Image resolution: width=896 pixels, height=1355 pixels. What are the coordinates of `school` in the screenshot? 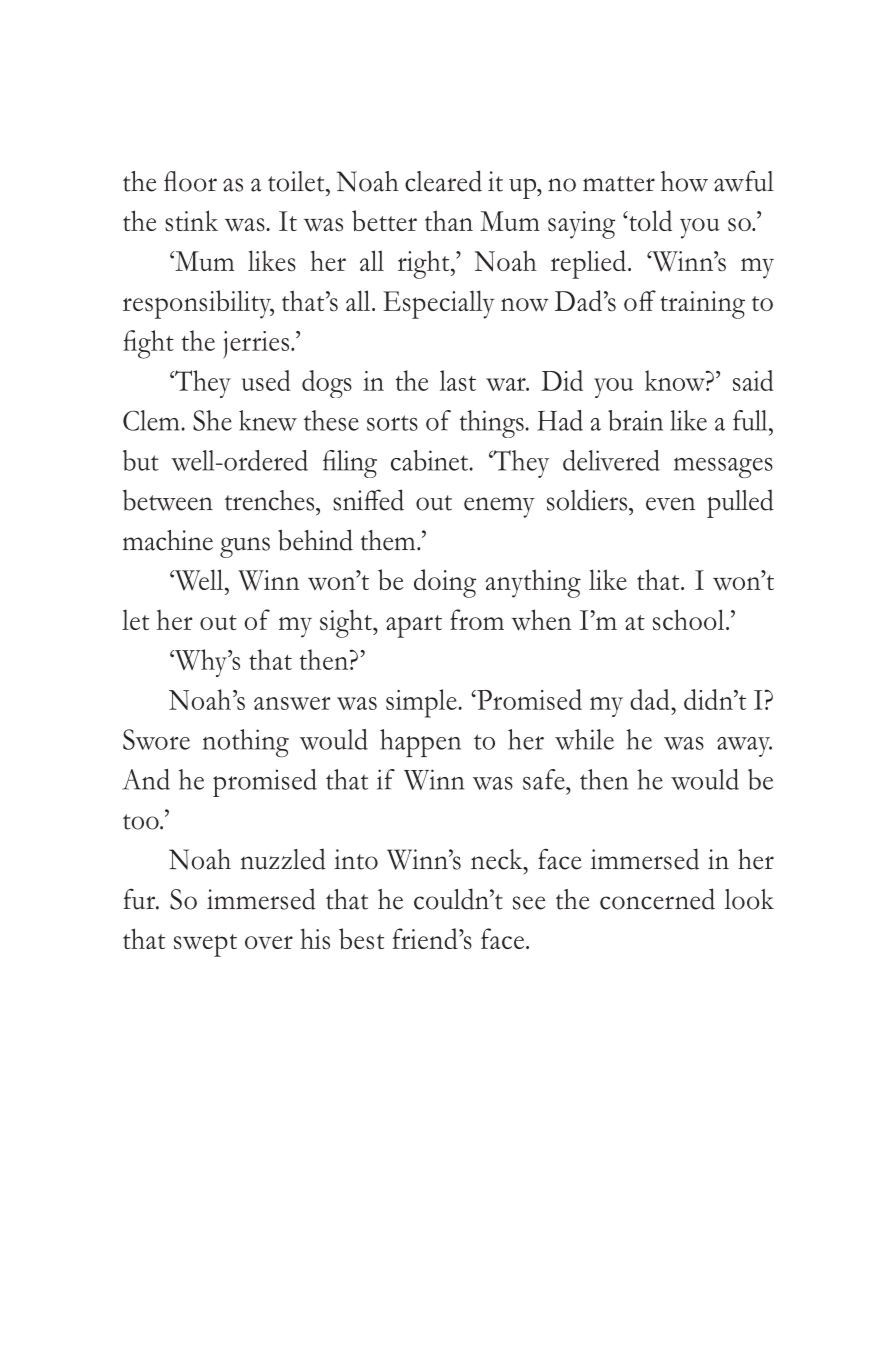 It's located at (688, 620).
